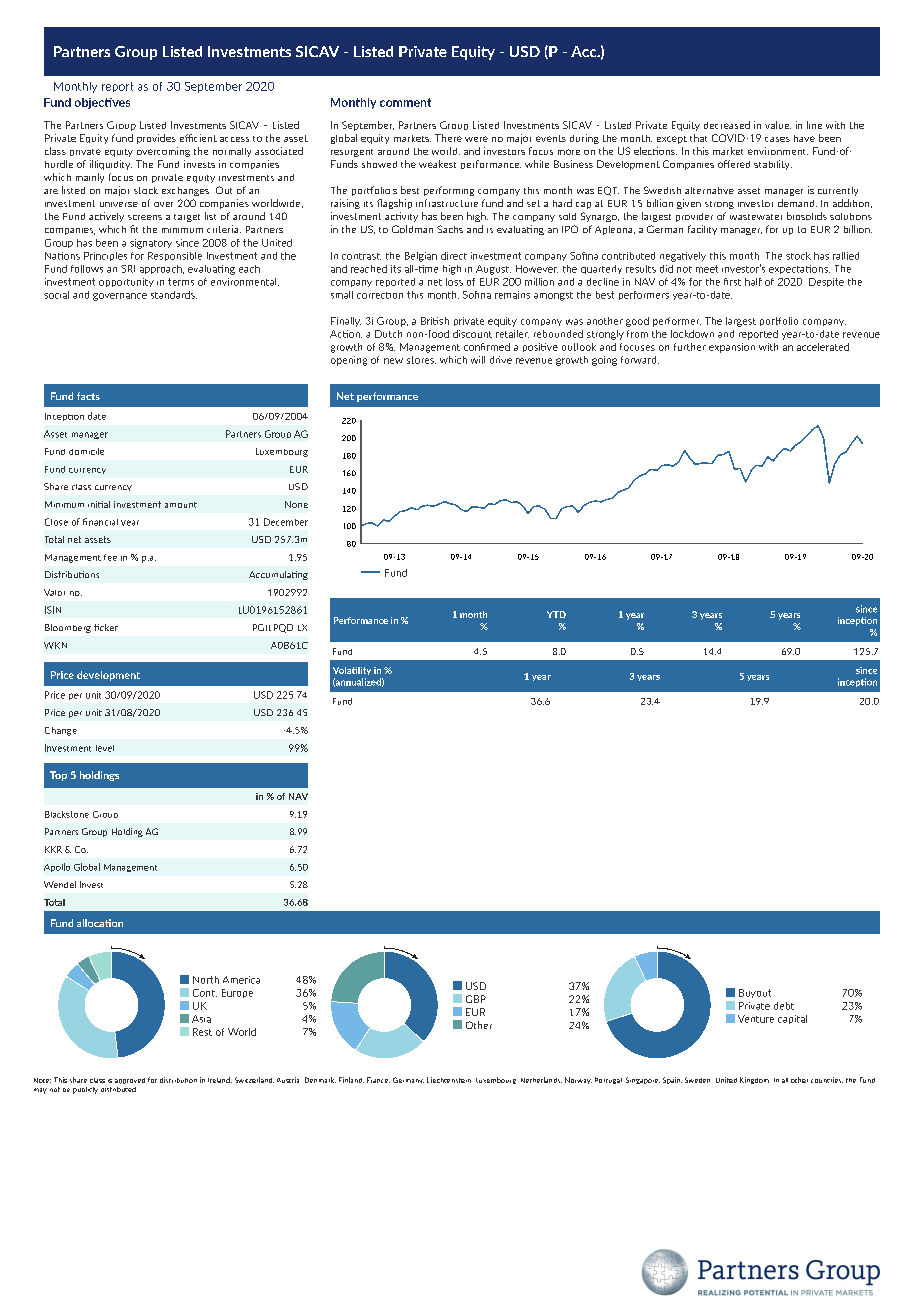 The height and width of the screenshot is (1308, 924). Describe the element at coordinates (130, 1081) in the screenshot. I see `approved` at that location.
